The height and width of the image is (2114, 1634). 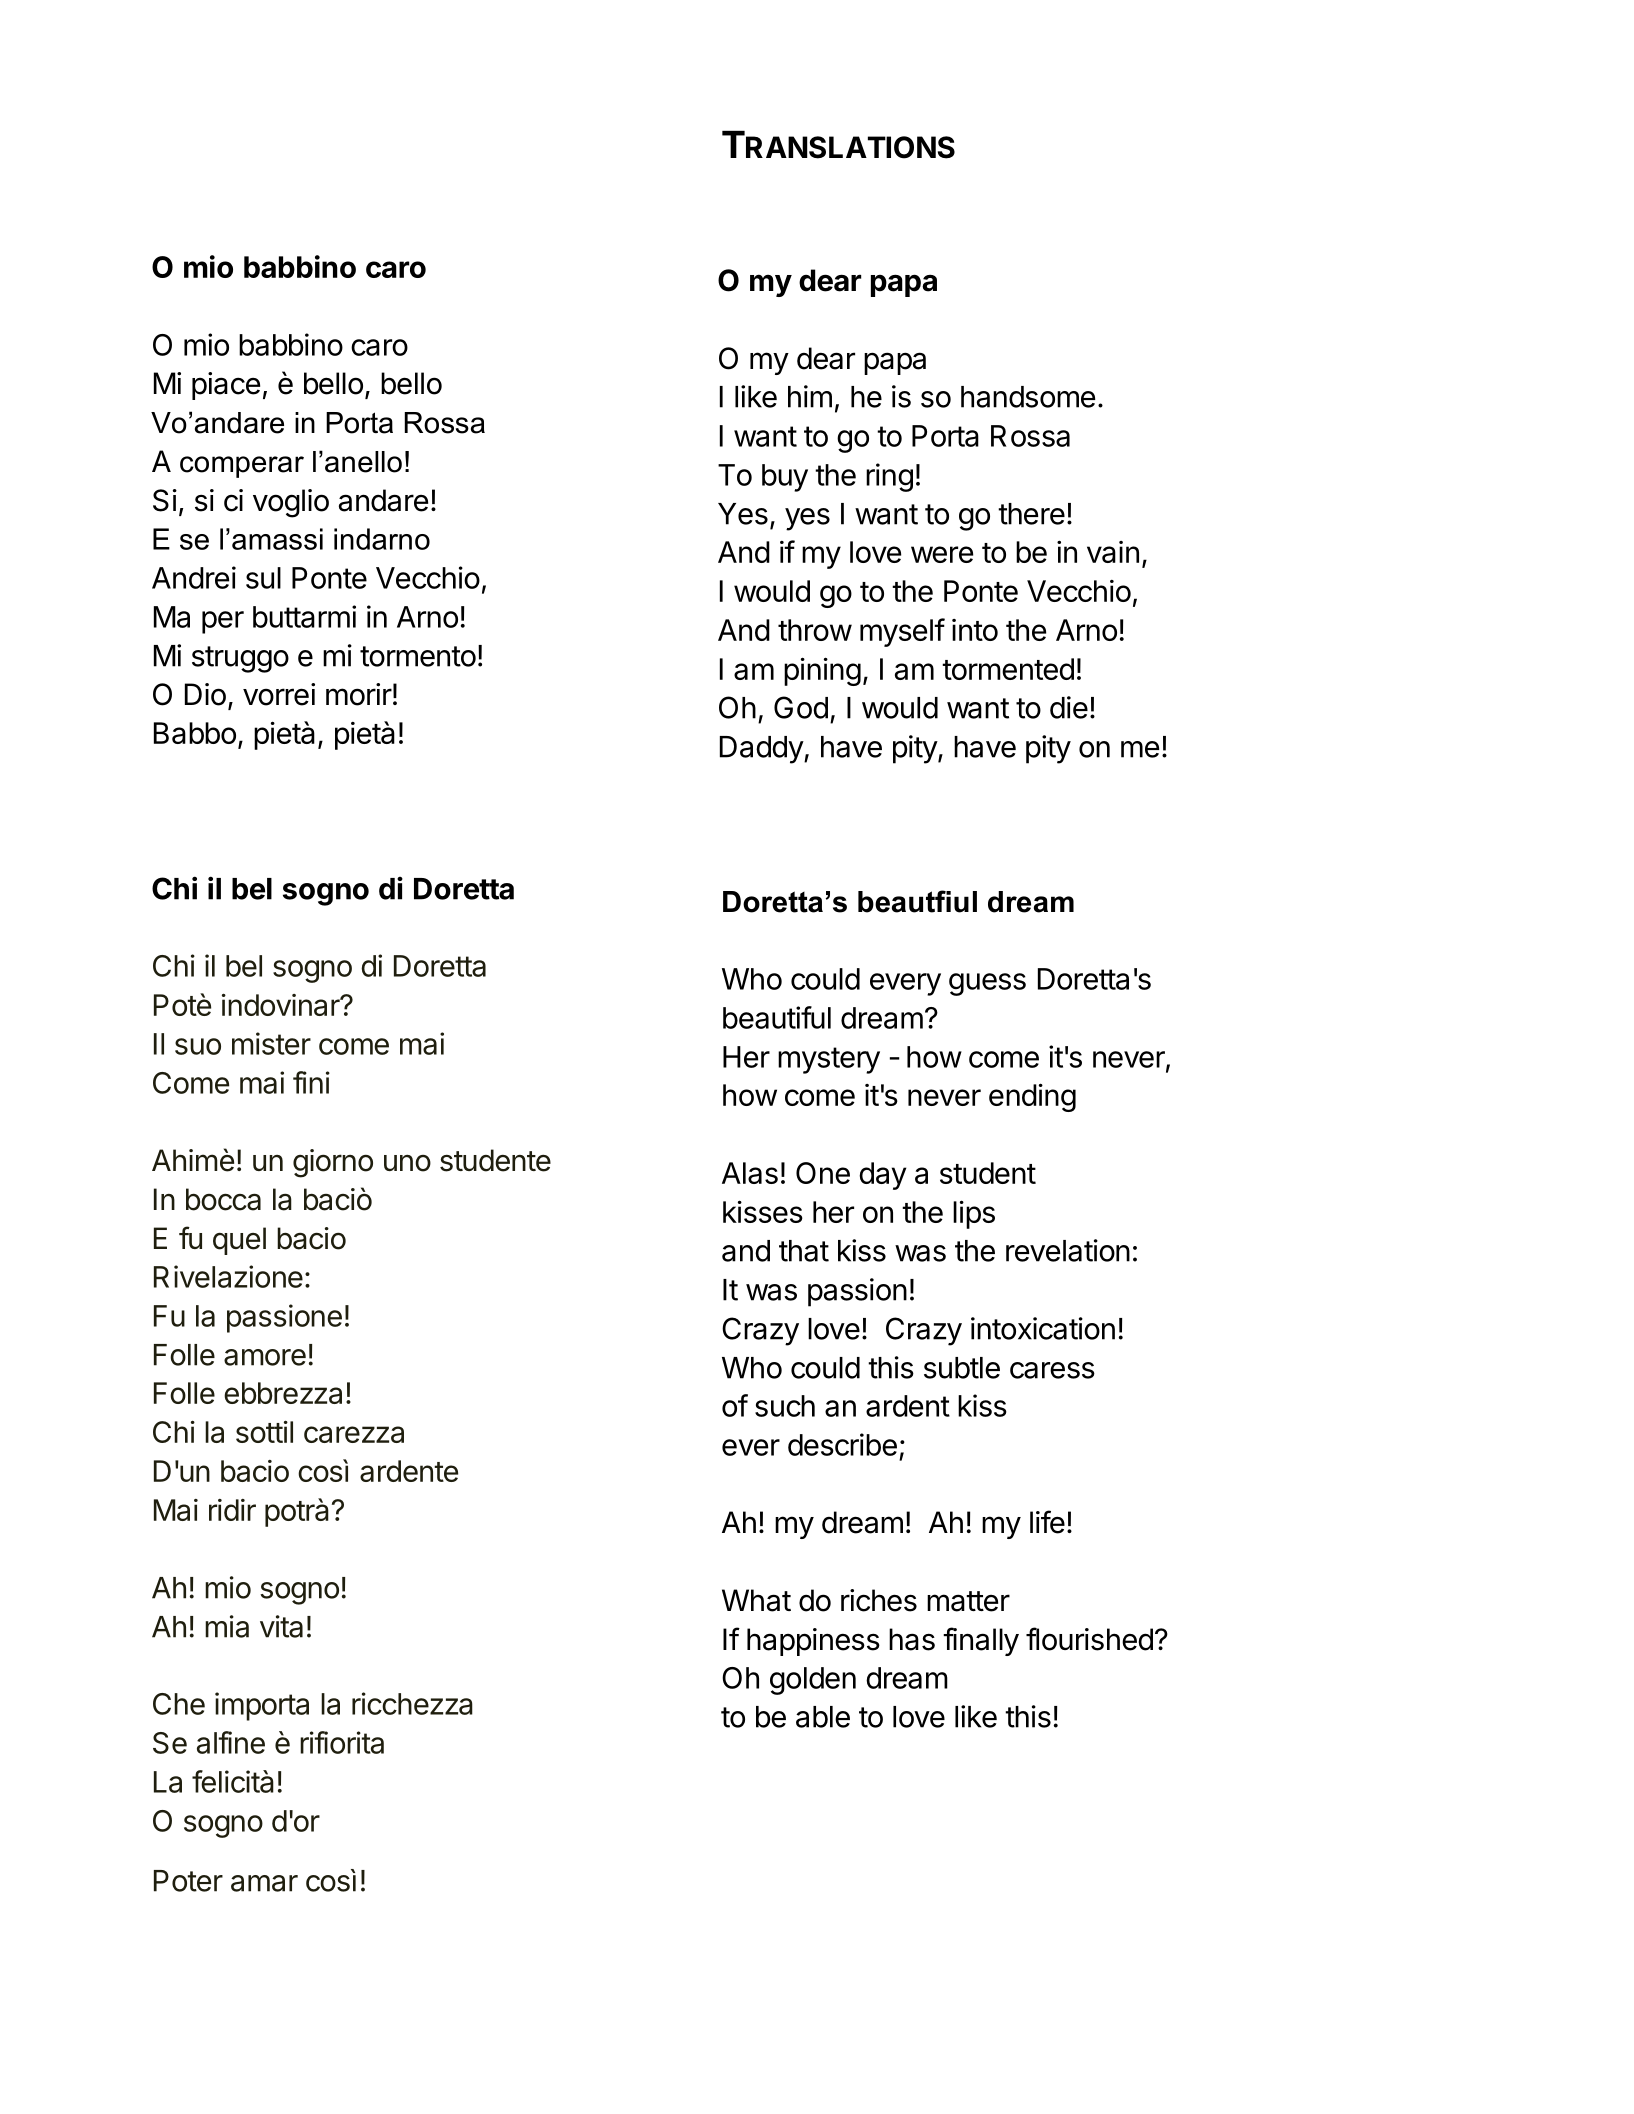 What do you see at coordinates (205, 694) in the image?
I see `Dio` at bounding box center [205, 694].
